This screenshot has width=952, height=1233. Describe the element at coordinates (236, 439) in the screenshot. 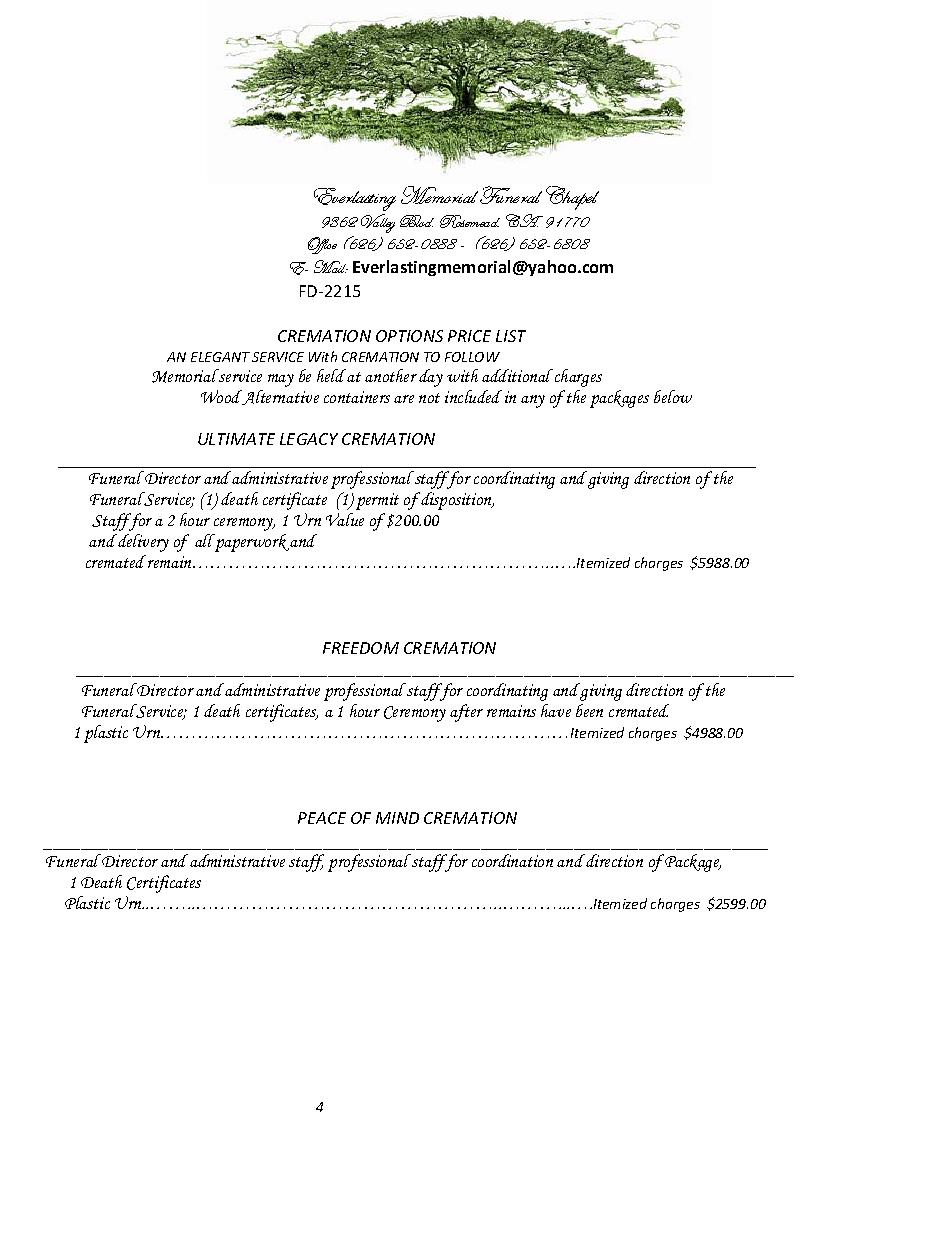

I see `ULTIMATE` at that location.
